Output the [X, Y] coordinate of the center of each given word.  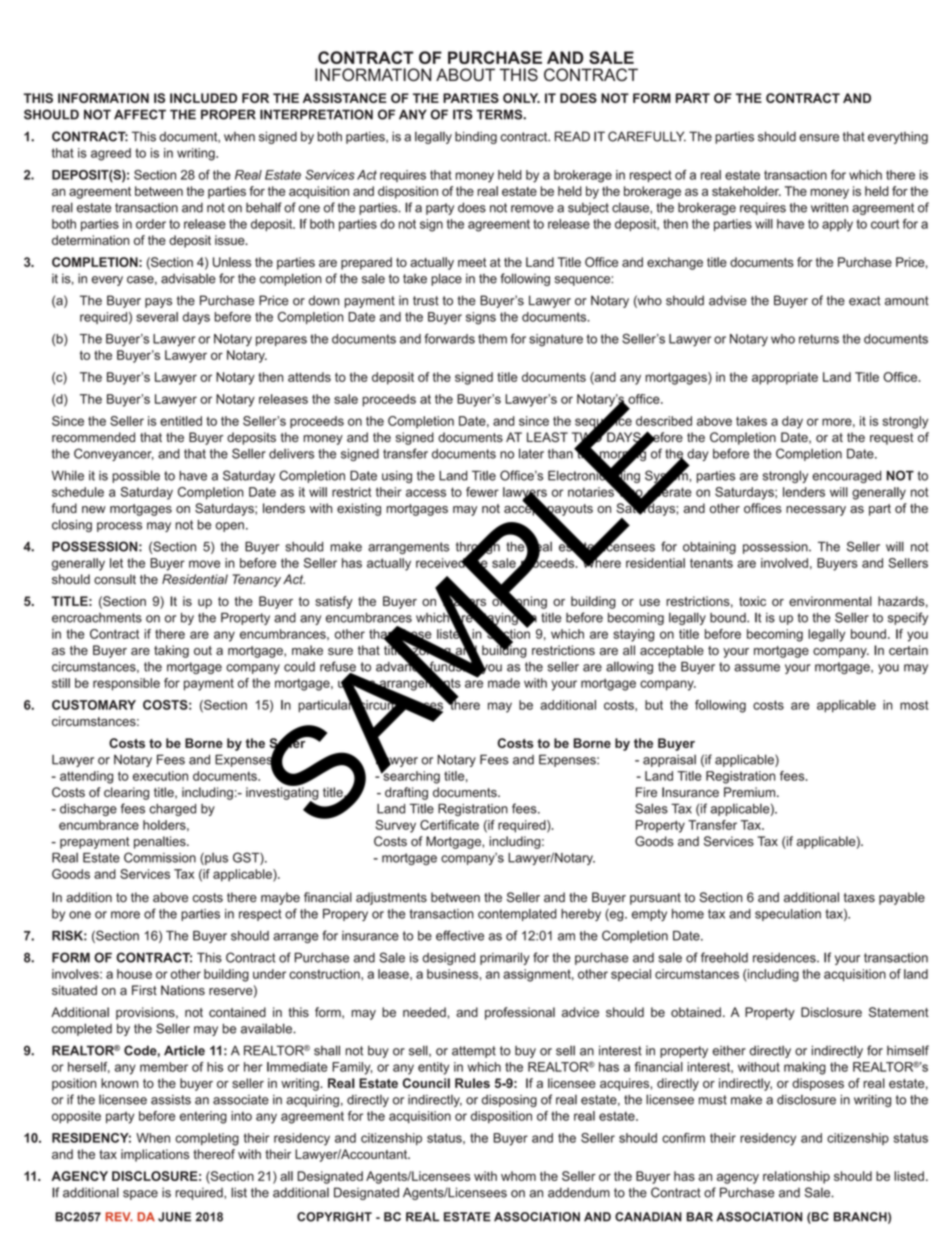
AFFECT [140, 114]
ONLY [521, 98]
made [504, 683]
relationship [796, 1177]
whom [518, 1176]
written [829, 208]
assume [757, 668]
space [140, 1195]
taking [171, 651]
